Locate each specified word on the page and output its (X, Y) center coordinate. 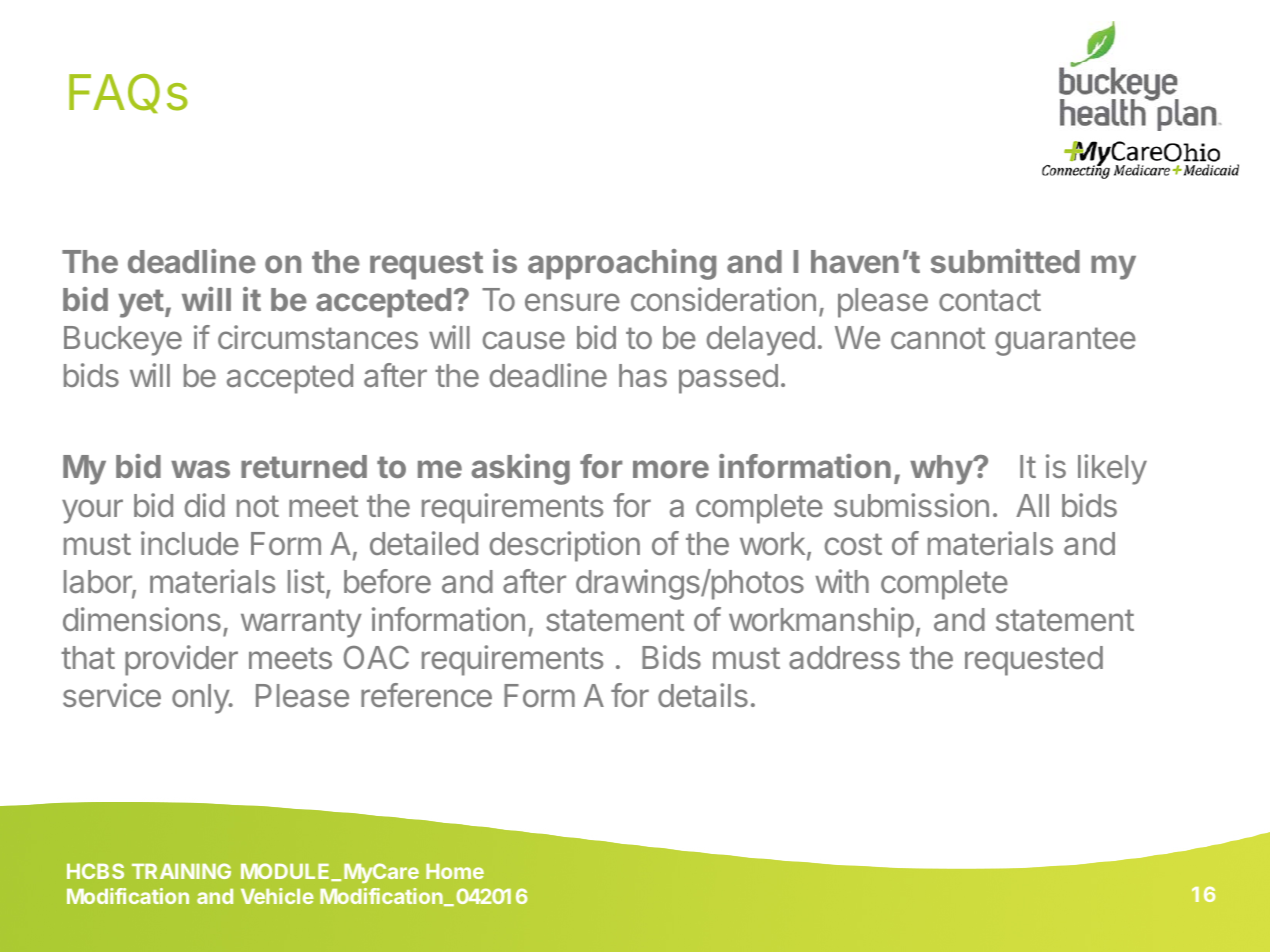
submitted (1005, 261)
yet (141, 303)
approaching (622, 264)
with (842, 581)
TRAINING (181, 871)
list (306, 581)
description (565, 546)
